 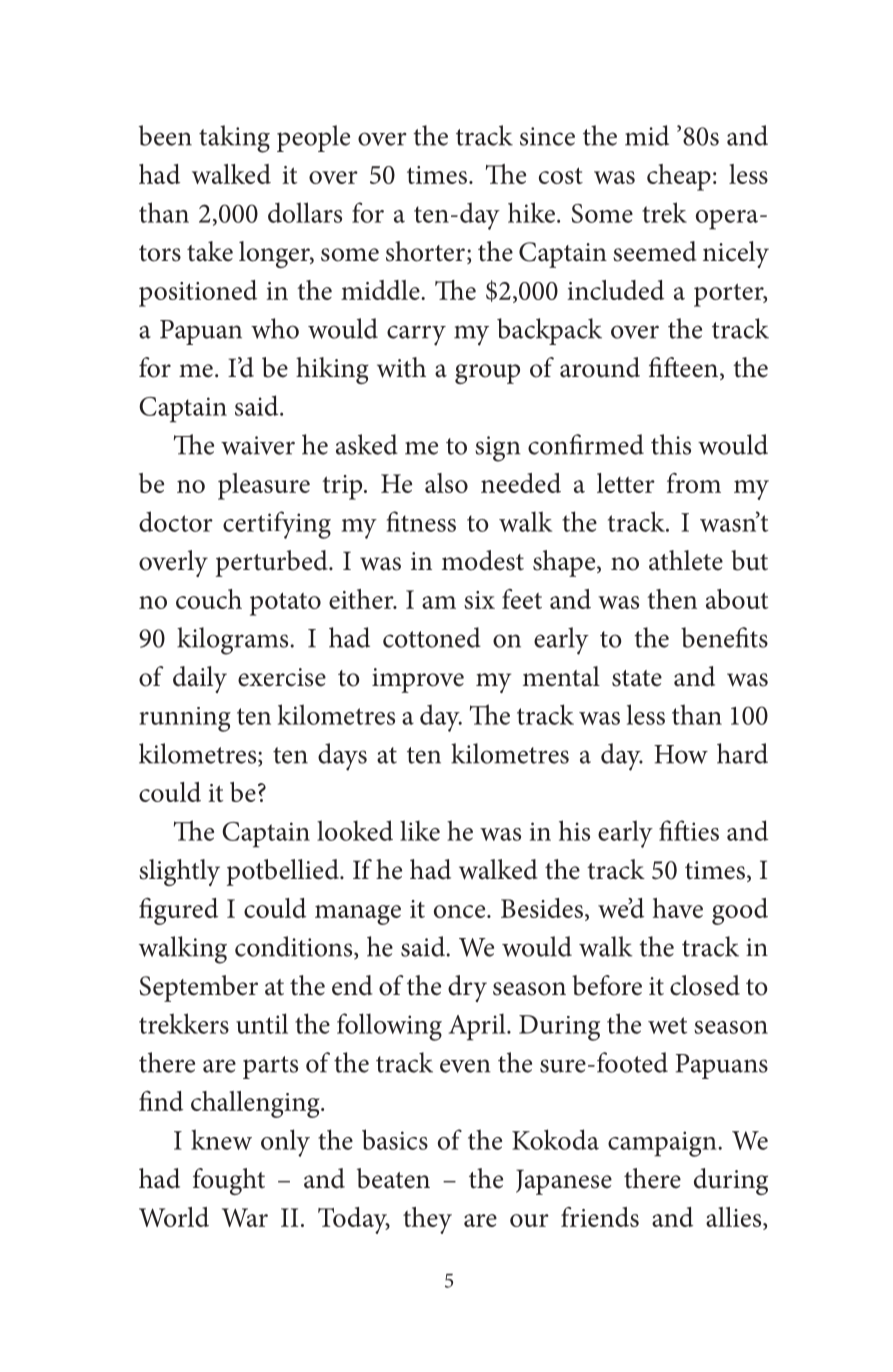 I want to click on sign, so click(x=498, y=449).
